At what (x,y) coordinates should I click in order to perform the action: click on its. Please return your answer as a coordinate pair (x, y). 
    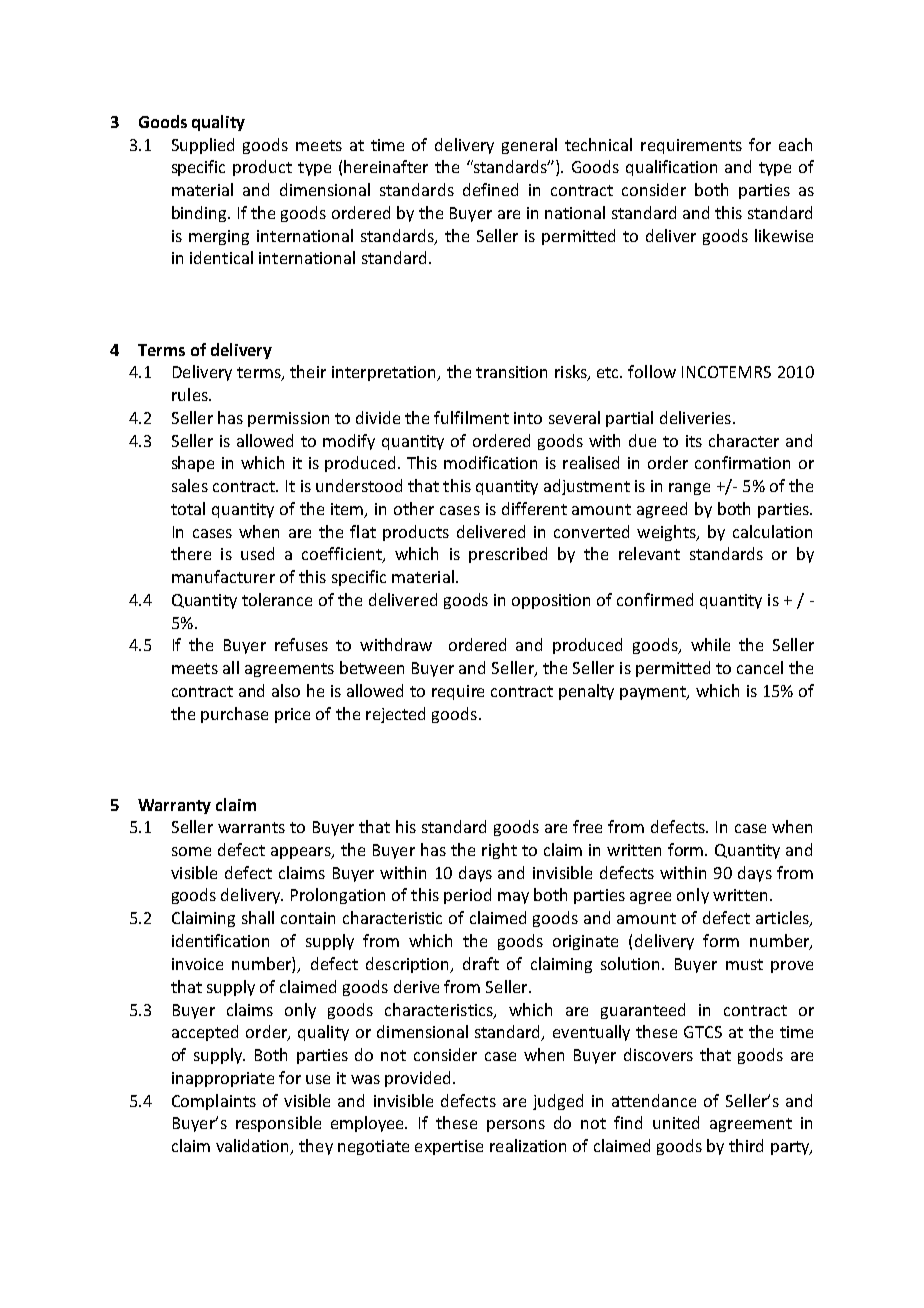
    Looking at the image, I should click on (694, 441).
